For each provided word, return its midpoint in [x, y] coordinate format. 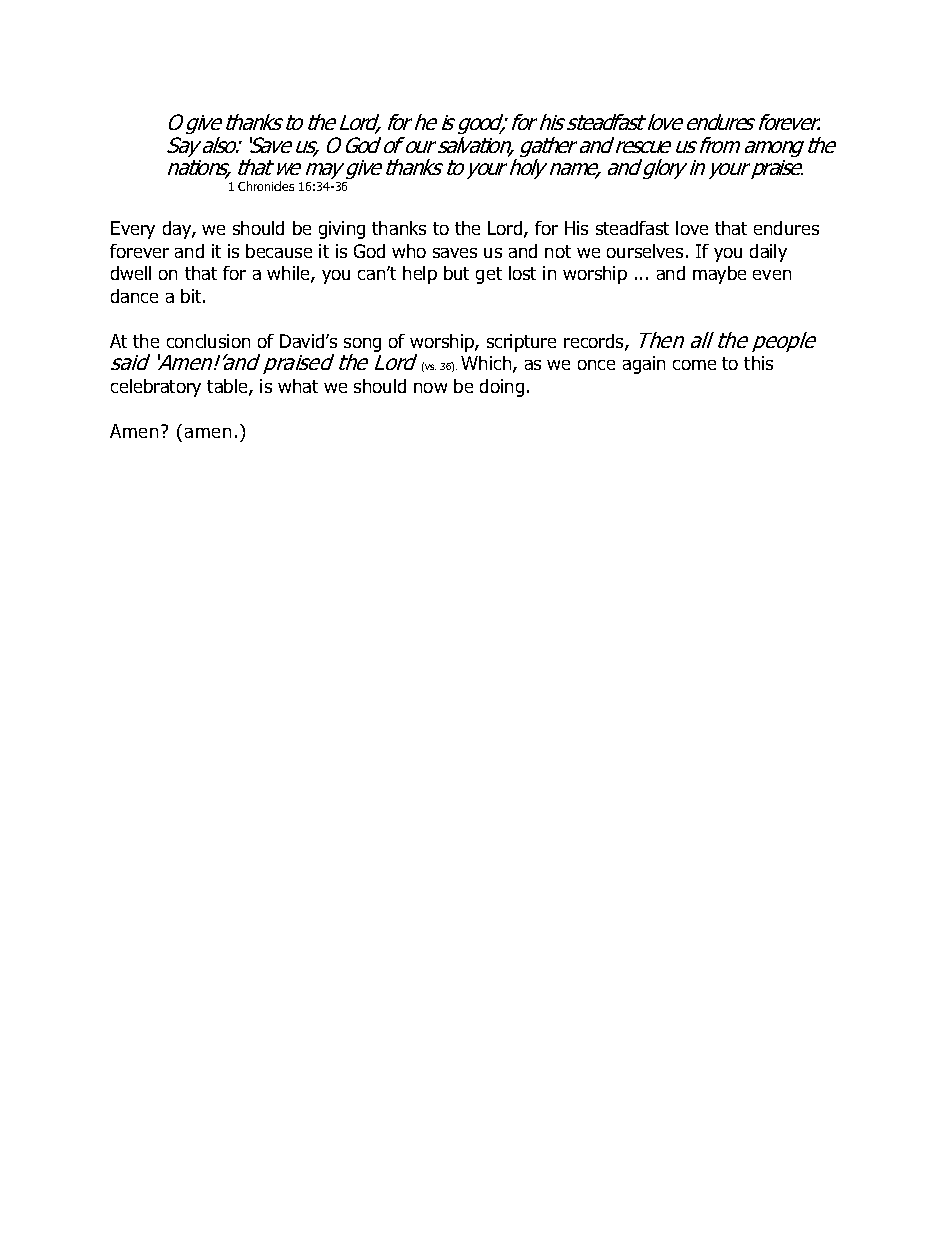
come [694, 365]
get [489, 275]
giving [342, 230]
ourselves [645, 251]
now [430, 388]
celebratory [156, 388]
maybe [719, 275]
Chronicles [266, 186]
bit [192, 296]
